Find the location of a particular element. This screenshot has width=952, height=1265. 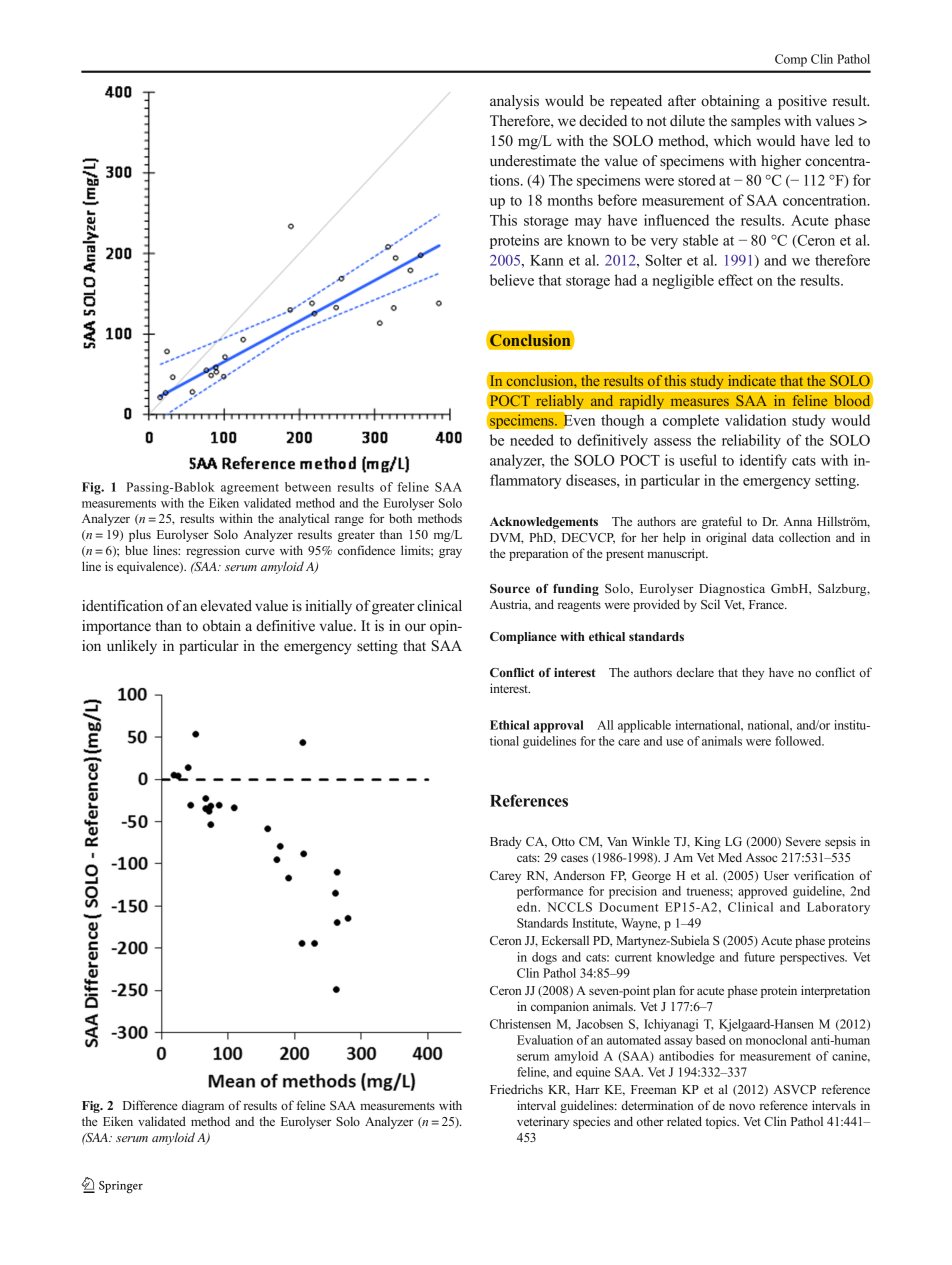

Source is located at coordinates (510, 589).
